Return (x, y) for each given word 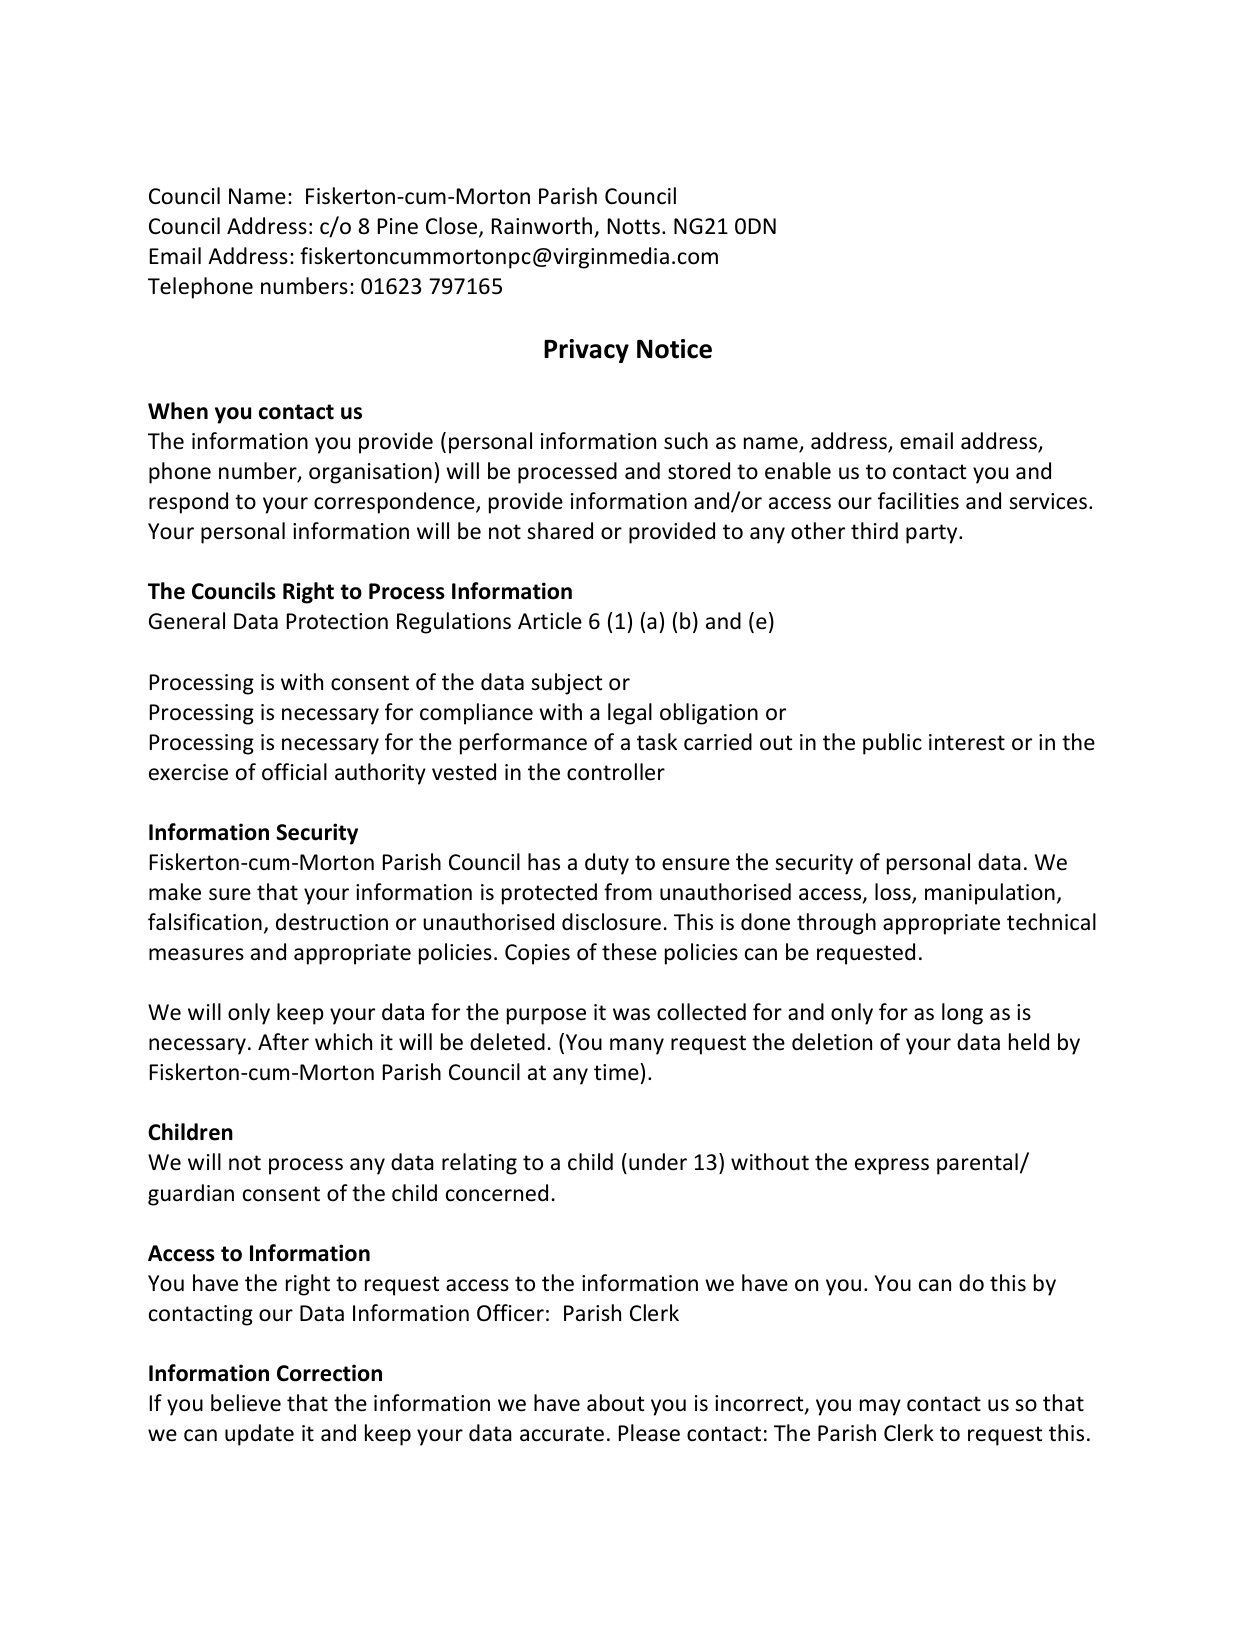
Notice (674, 349)
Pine (398, 226)
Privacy (586, 351)
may (880, 1407)
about (615, 1403)
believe (246, 1403)
